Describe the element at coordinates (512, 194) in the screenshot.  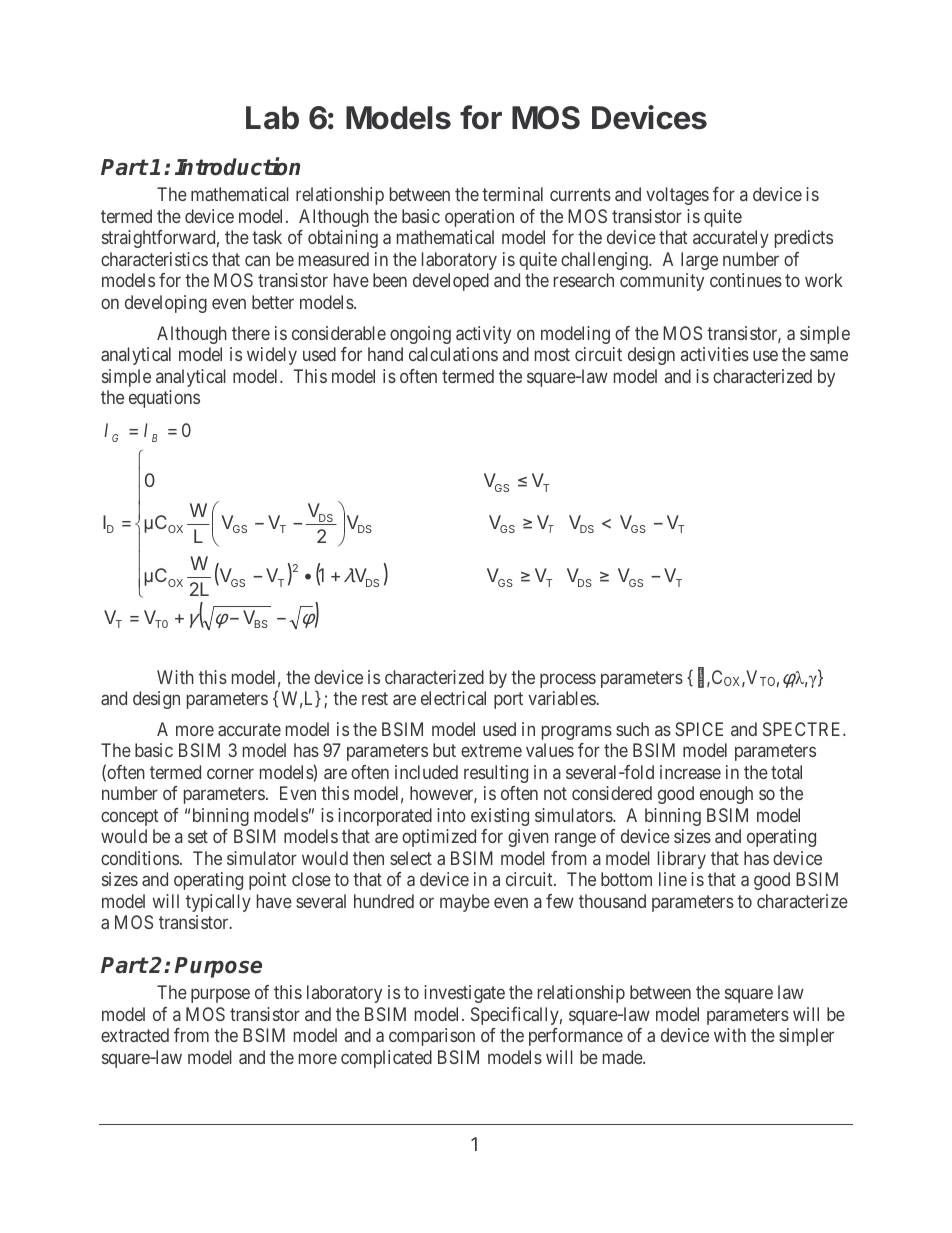
I see `terminal` at that location.
